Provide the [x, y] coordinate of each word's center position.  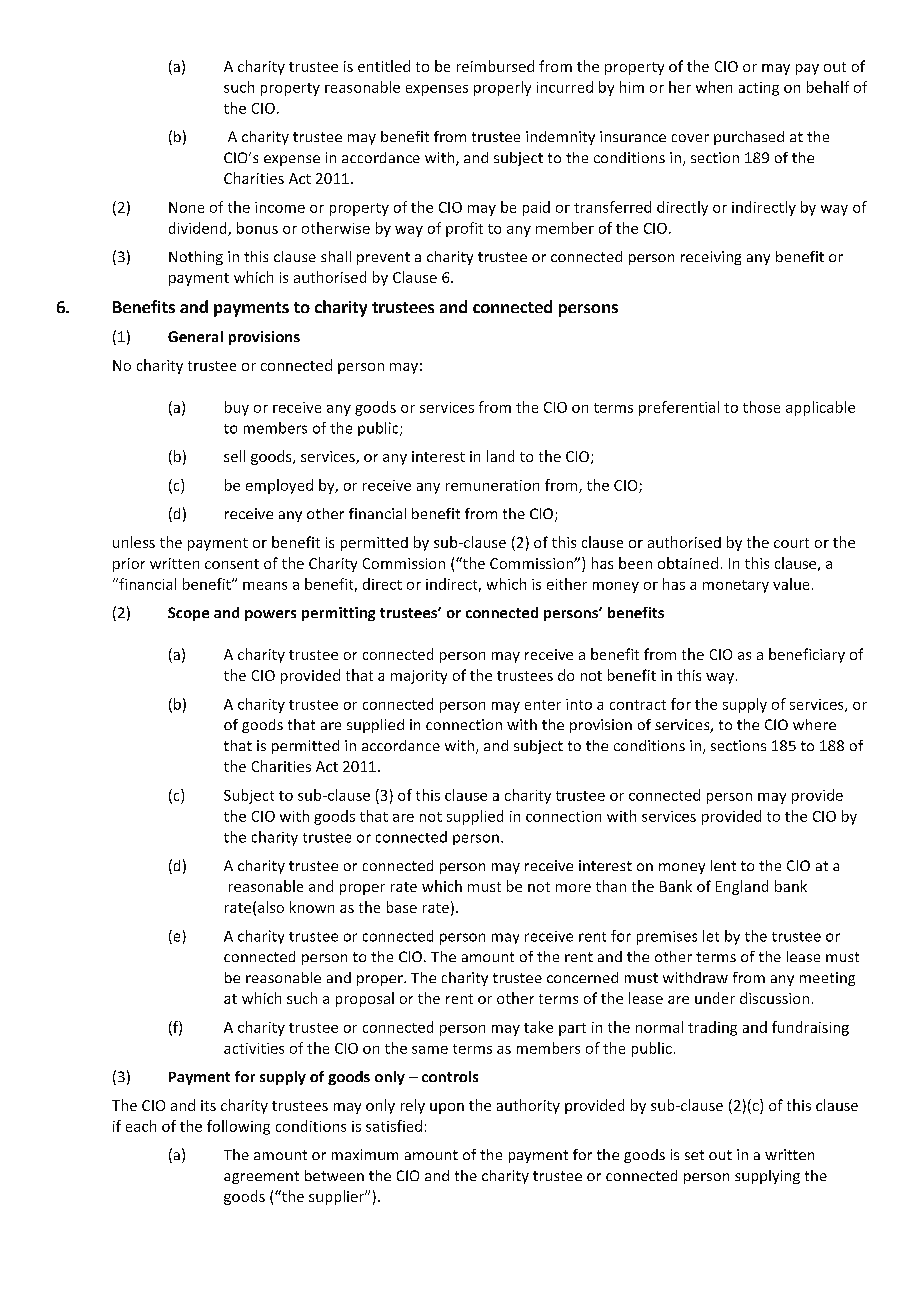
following [238, 1127]
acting [759, 89]
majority [419, 677]
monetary [736, 586]
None [186, 207]
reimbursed [495, 66]
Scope [188, 614]
